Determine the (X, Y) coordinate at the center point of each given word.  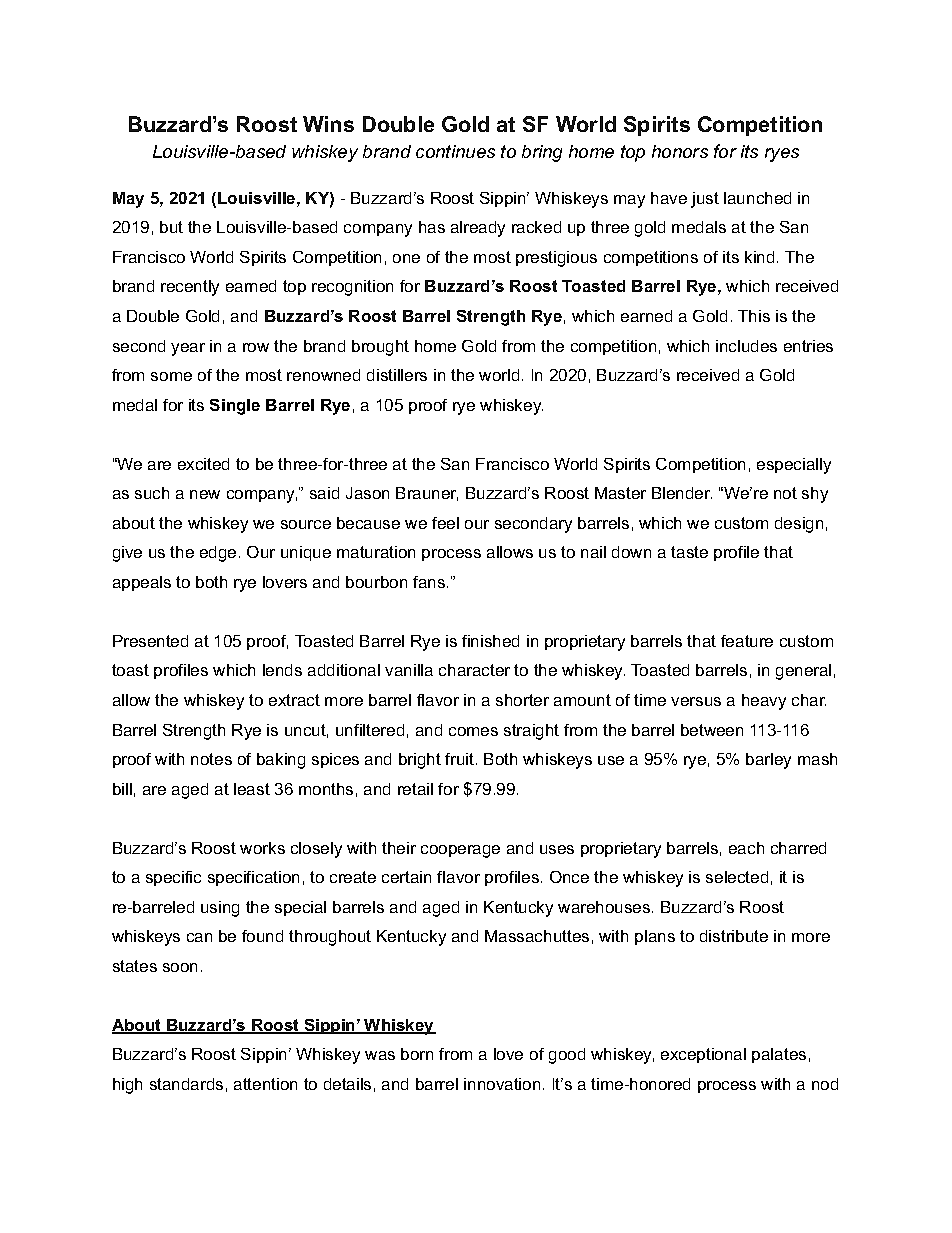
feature (747, 641)
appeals (142, 583)
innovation (502, 1084)
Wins (328, 124)
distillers (397, 375)
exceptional (703, 1055)
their (399, 848)
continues (455, 151)
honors (680, 151)
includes (746, 346)
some (171, 376)
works (262, 848)
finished (490, 641)
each (746, 848)
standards (186, 1084)
